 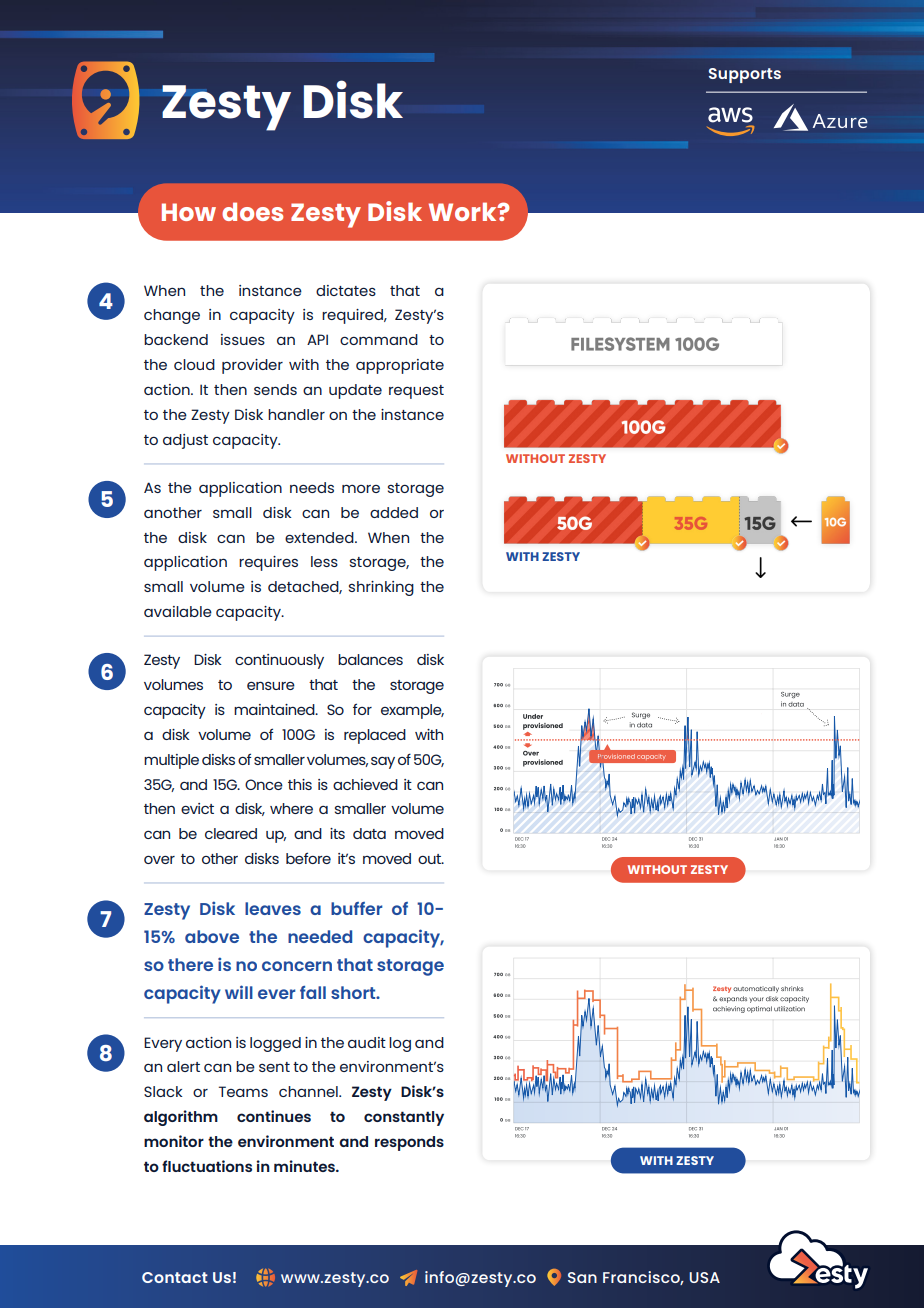 What do you see at coordinates (252, 211) in the screenshot?
I see `does` at bounding box center [252, 211].
